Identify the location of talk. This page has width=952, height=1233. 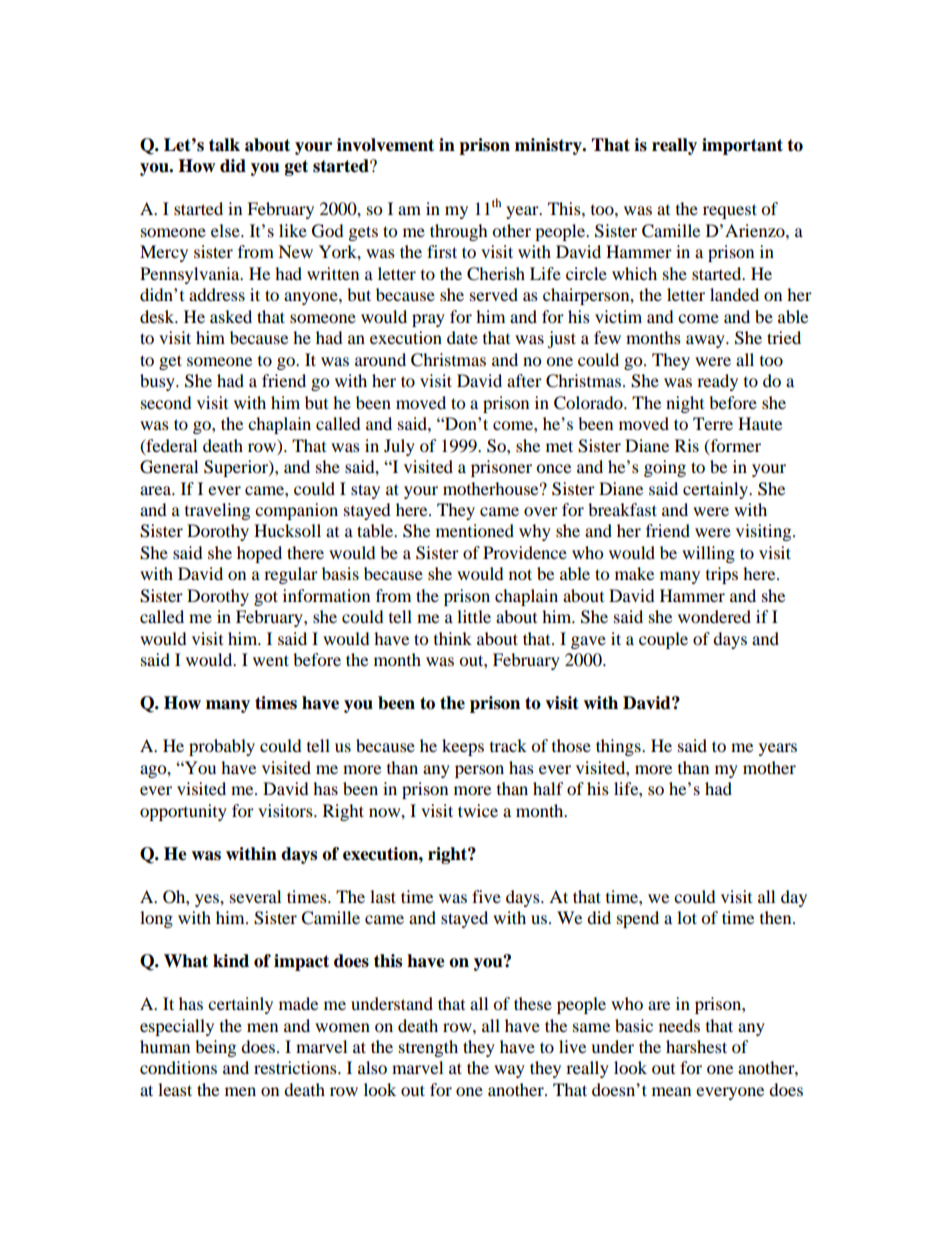
(224, 145).
